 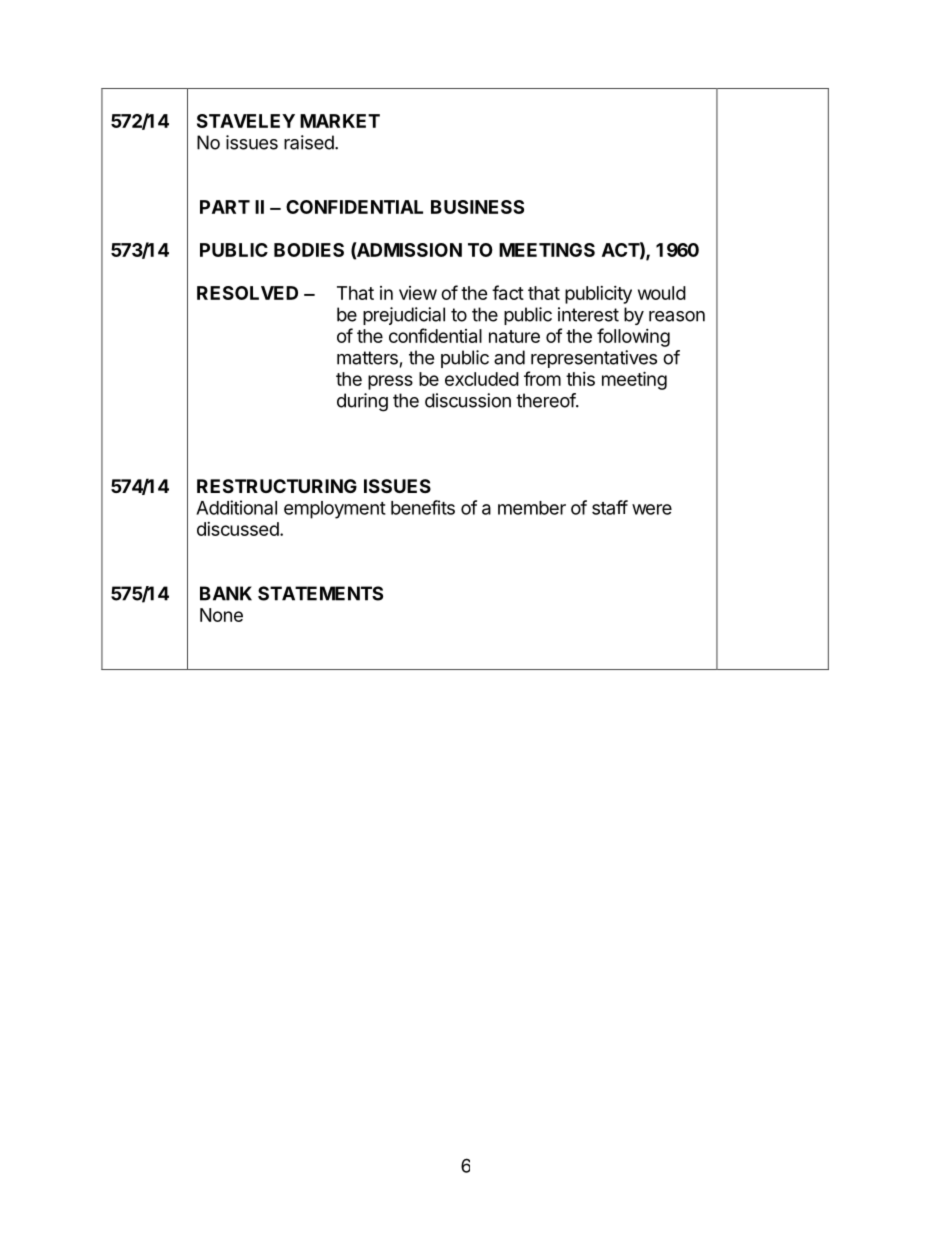 What do you see at coordinates (277, 486) in the document?
I see `RESTRUCTURING` at bounding box center [277, 486].
